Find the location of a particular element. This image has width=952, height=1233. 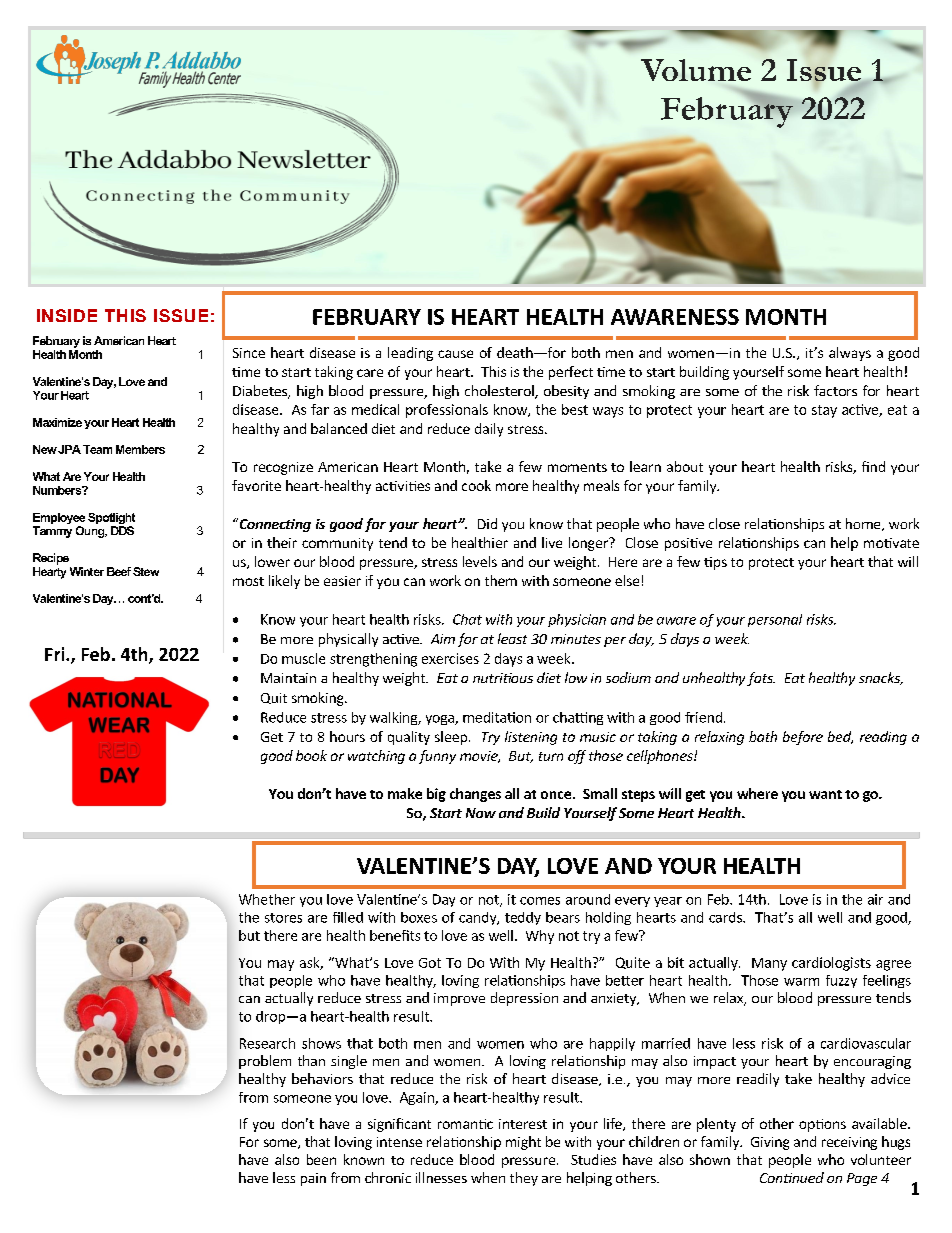

personal is located at coordinates (775, 620).
